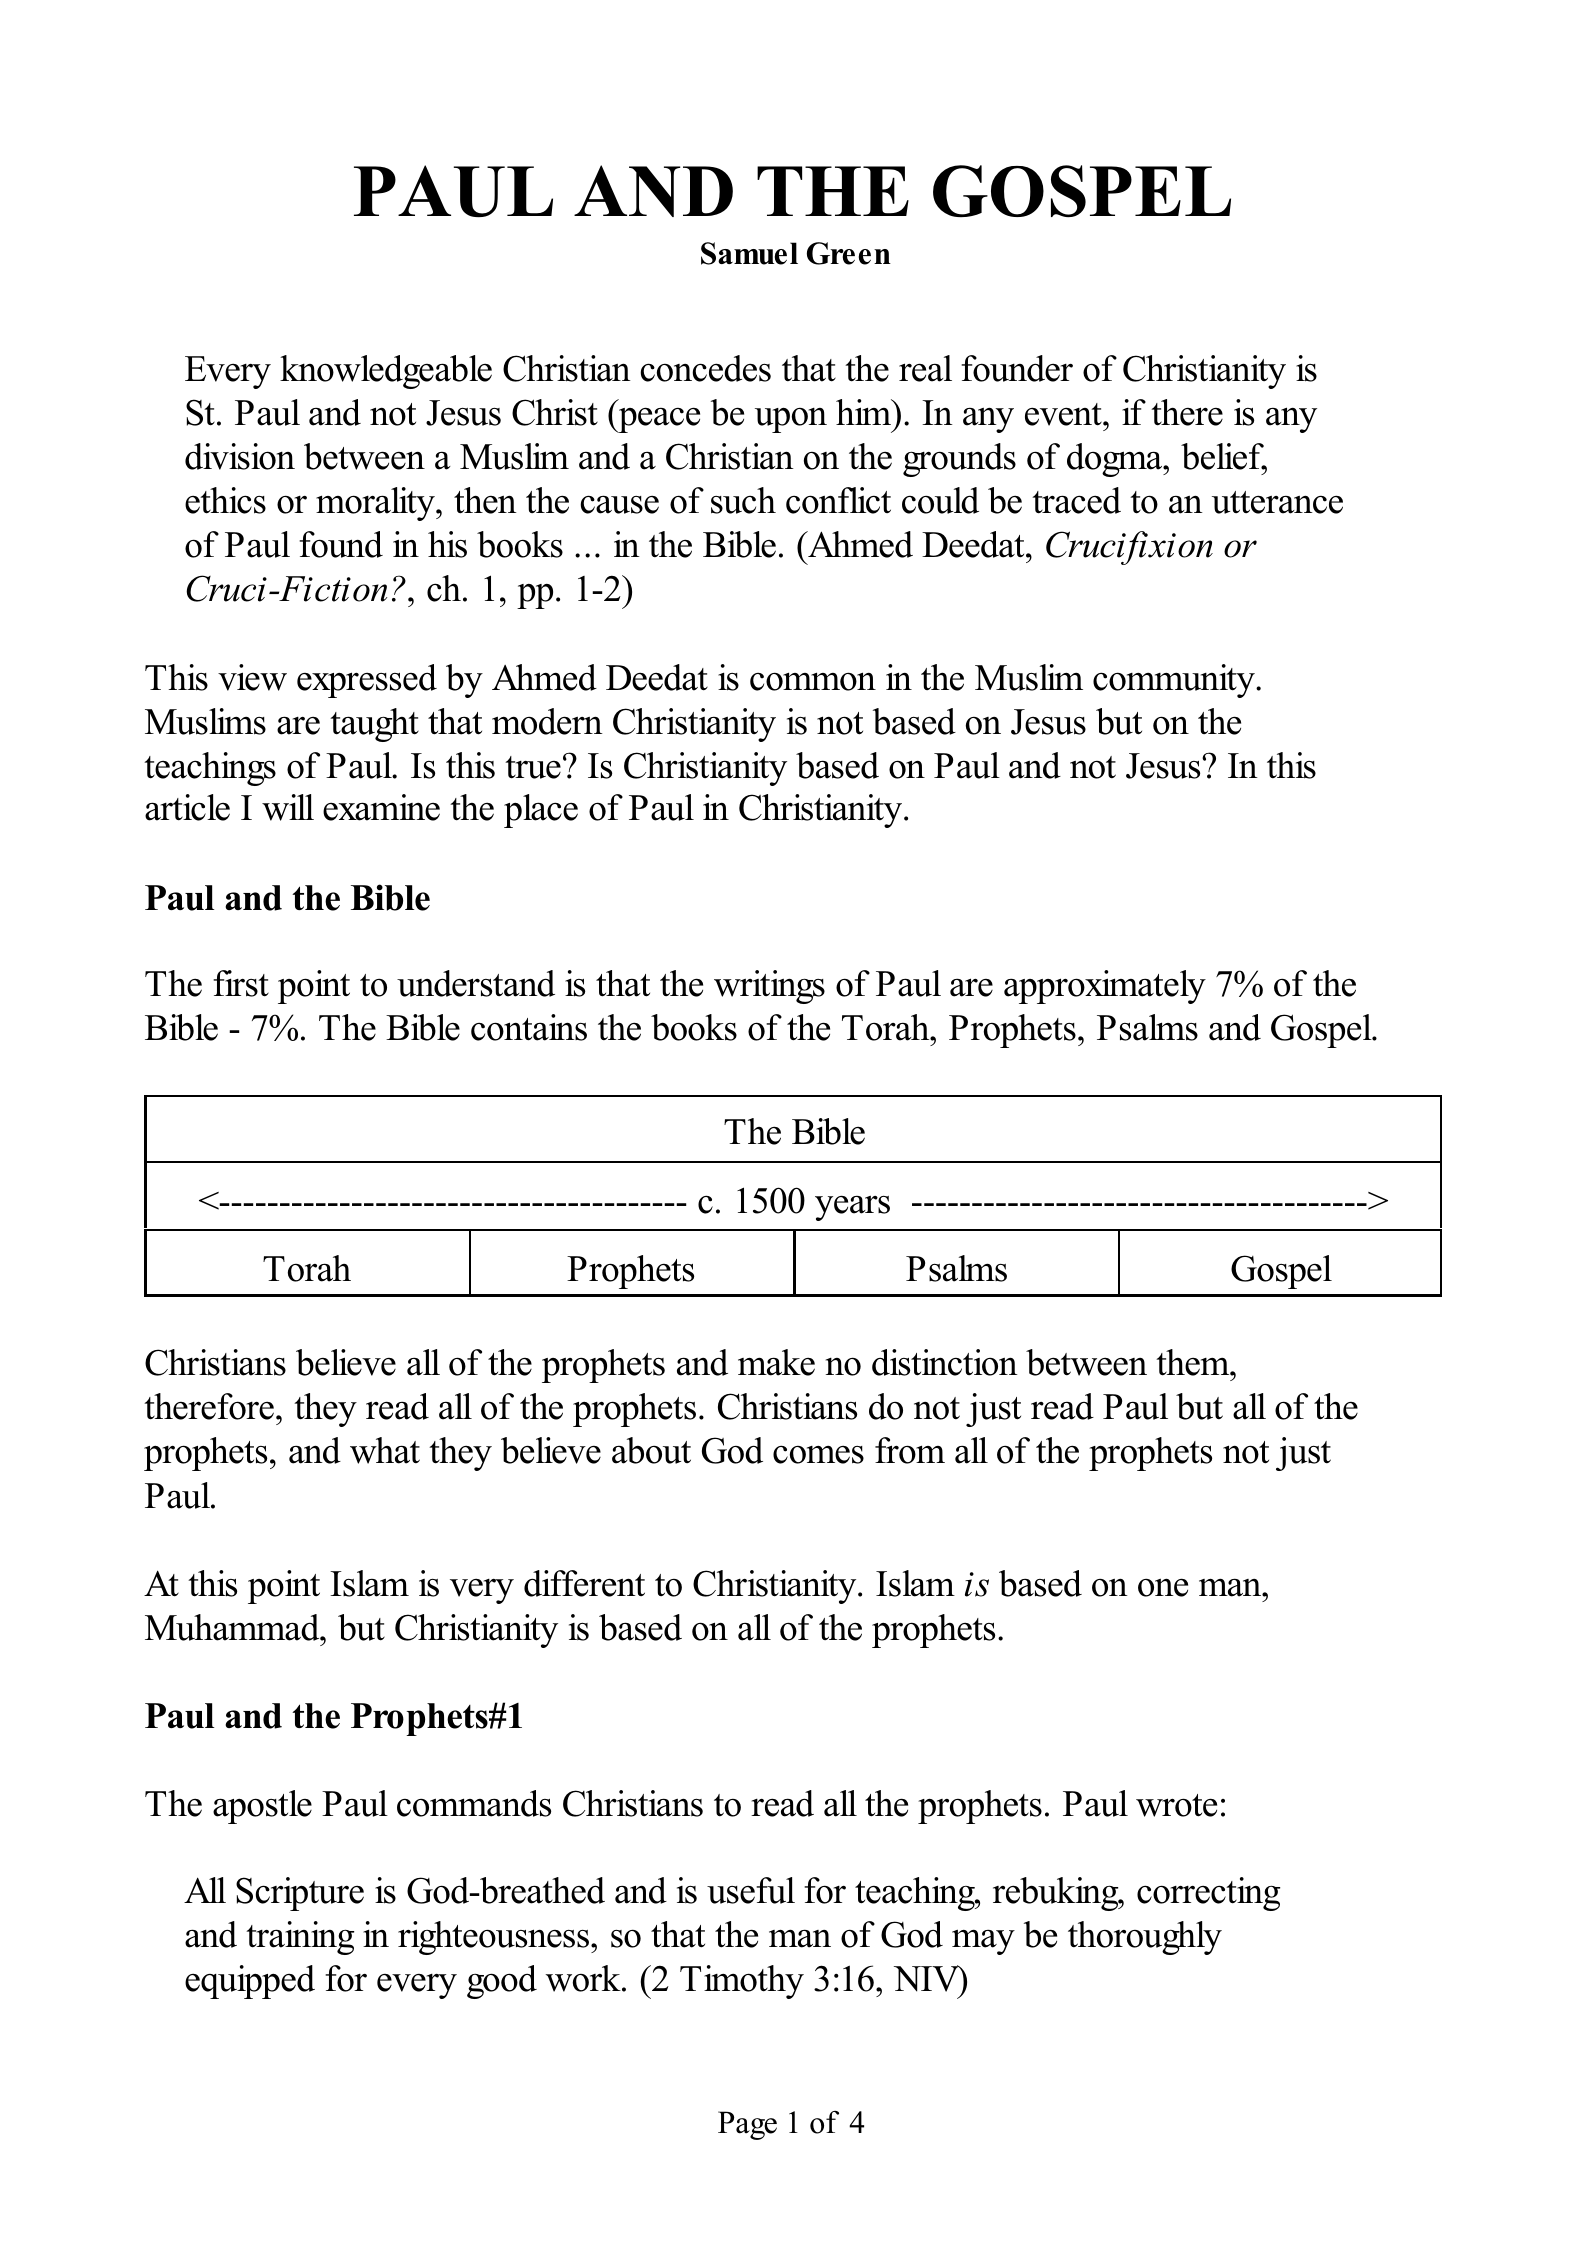 Image resolution: width=1591 pixels, height=2251 pixels. What do you see at coordinates (945, 1362) in the document?
I see `distinction` at bounding box center [945, 1362].
